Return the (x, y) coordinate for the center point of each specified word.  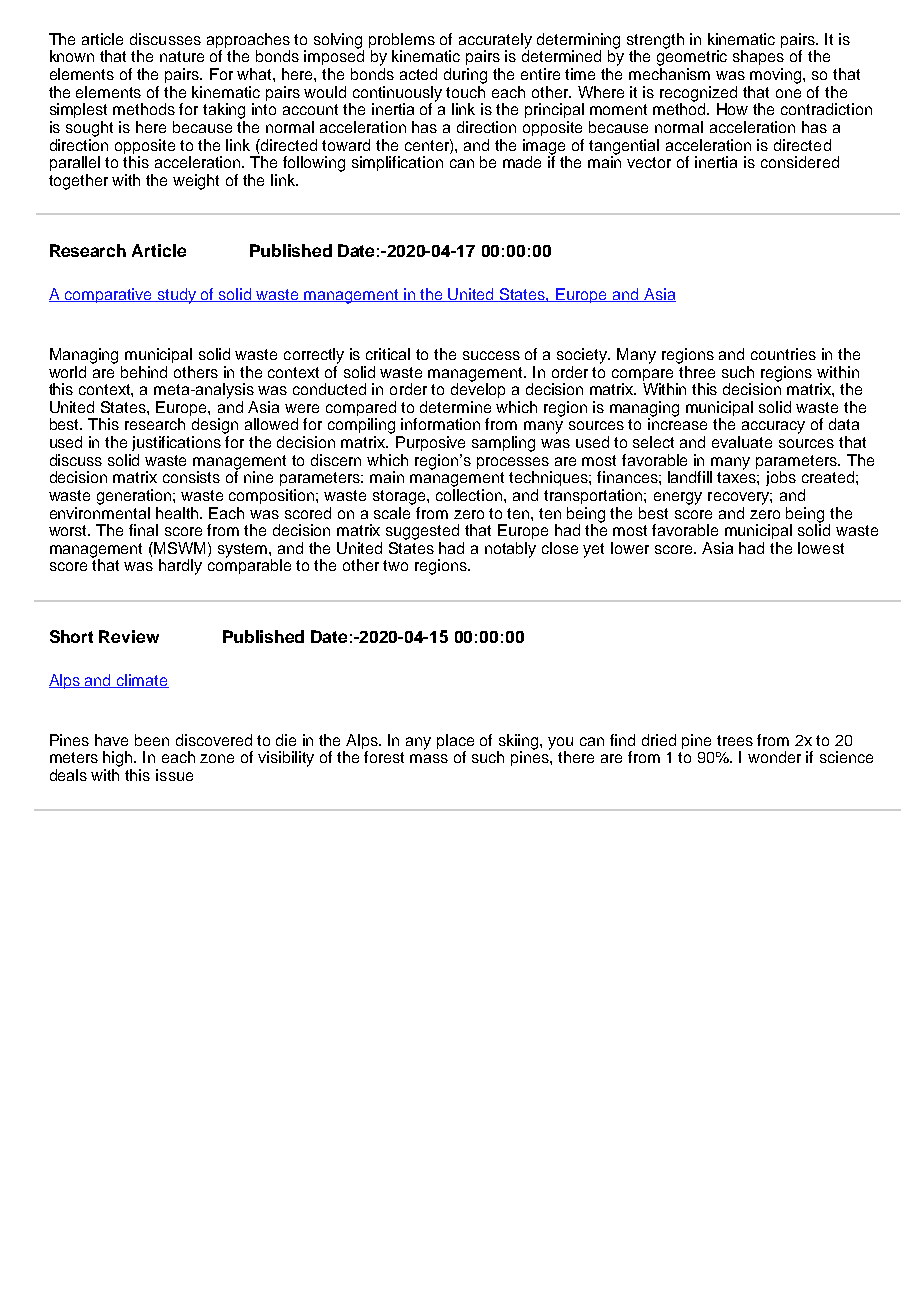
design (215, 426)
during (465, 76)
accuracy (773, 427)
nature (182, 56)
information (440, 424)
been (152, 740)
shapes (758, 57)
